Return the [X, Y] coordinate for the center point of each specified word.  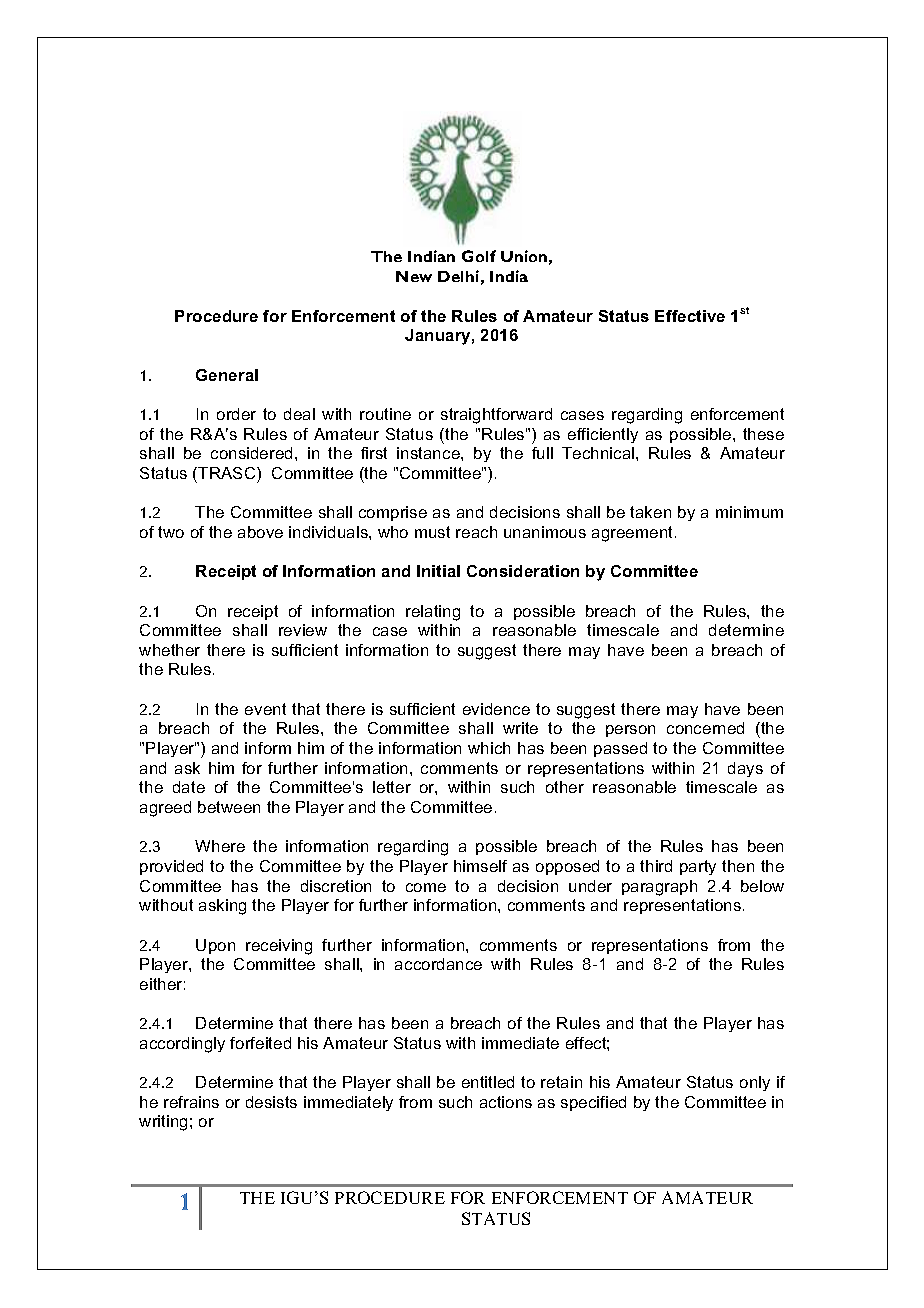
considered [251, 453]
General [227, 375]
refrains [191, 1102]
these [763, 434]
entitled [488, 1082]
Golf [479, 256]
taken [650, 512]
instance [429, 453]
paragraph [659, 888]
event [265, 709]
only [755, 1083]
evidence [496, 709]
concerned [705, 728]
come [426, 887]
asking [222, 907]
